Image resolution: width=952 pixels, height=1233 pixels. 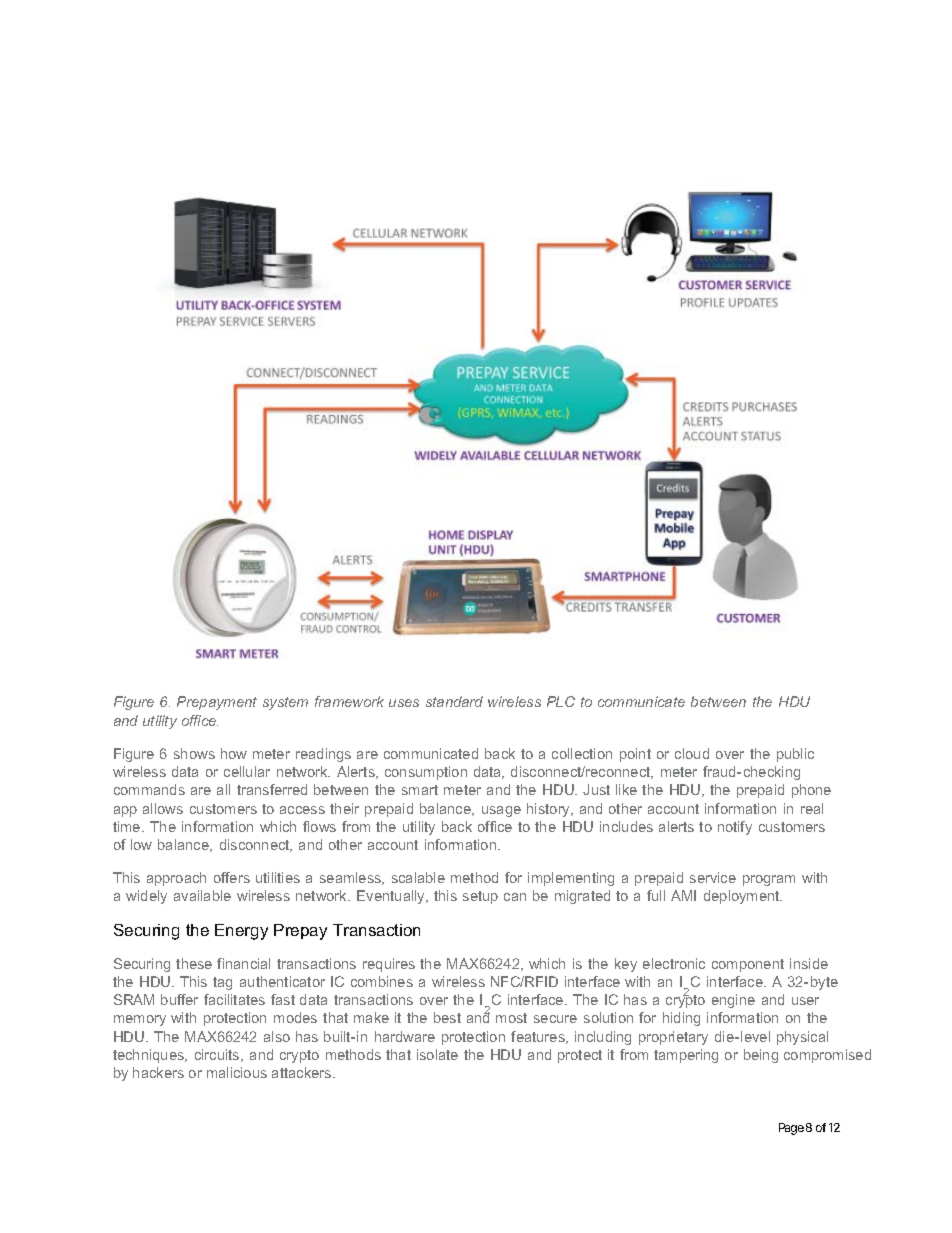 What do you see at coordinates (454, 701) in the screenshot?
I see `standard` at bounding box center [454, 701].
